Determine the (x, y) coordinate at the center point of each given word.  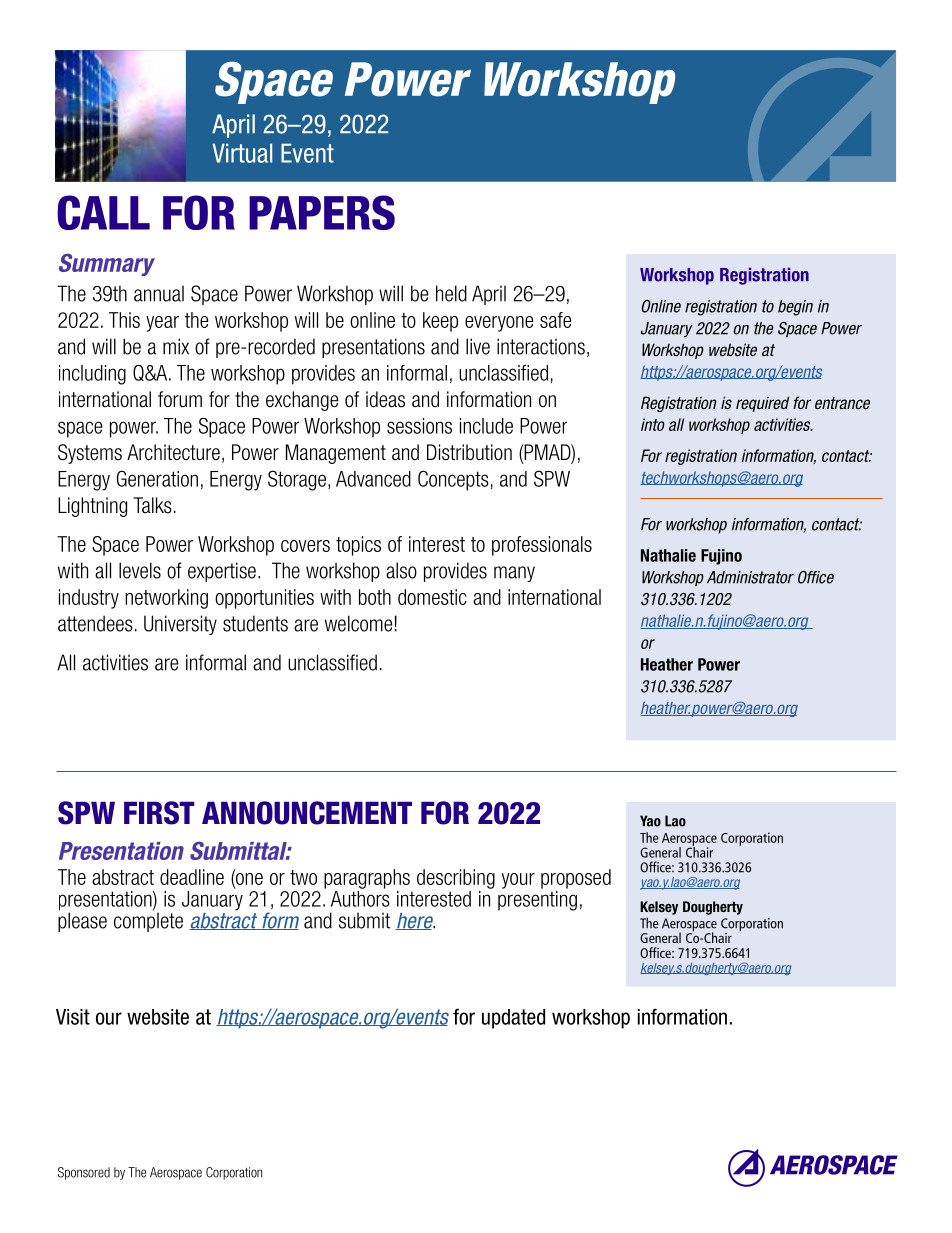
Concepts (453, 480)
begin (795, 308)
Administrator (750, 577)
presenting (537, 899)
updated (513, 1019)
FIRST (159, 813)
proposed (576, 879)
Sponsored (84, 1173)
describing (456, 879)
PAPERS (322, 212)
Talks (152, 505)
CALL (103, 212)
